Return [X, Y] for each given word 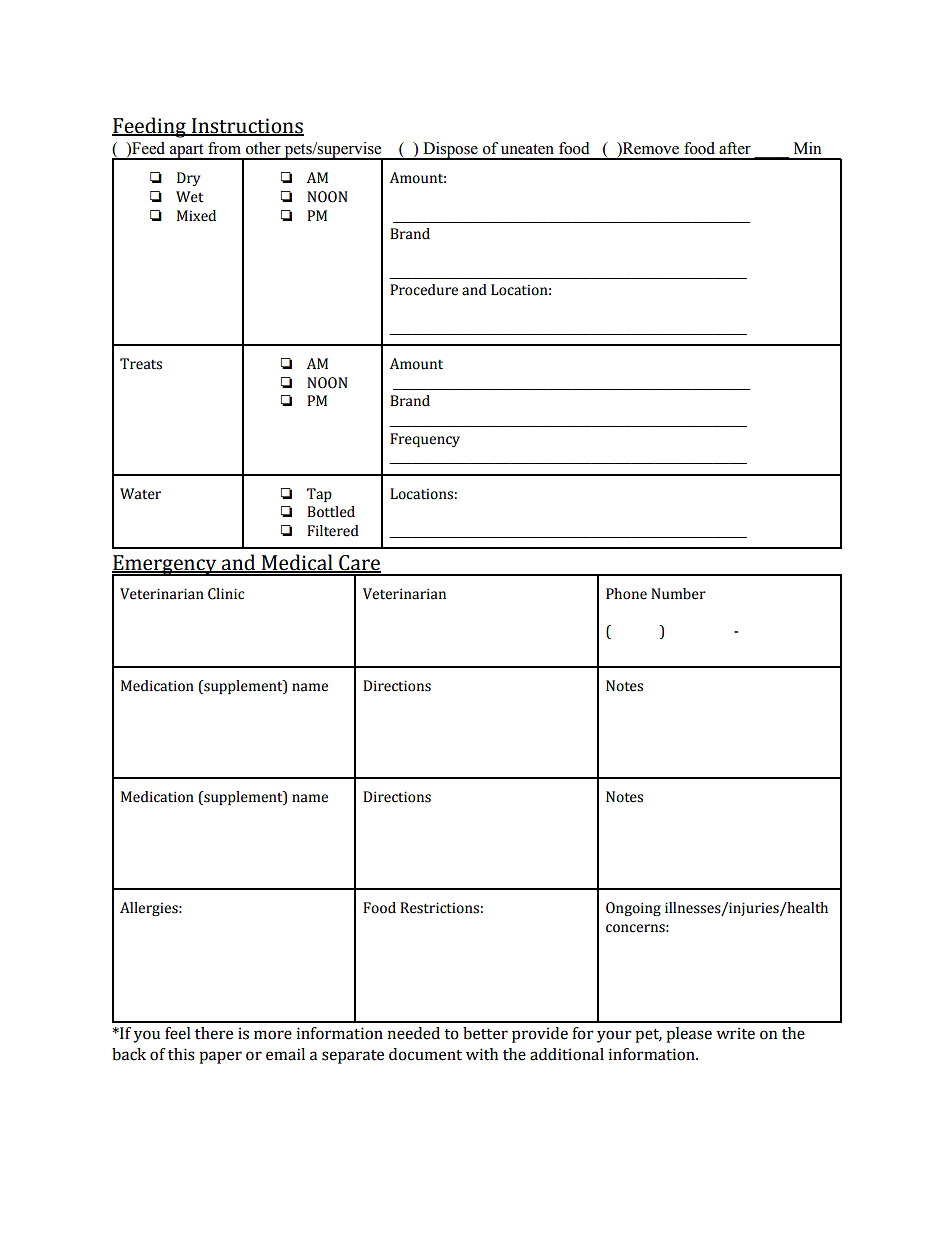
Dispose [450, 151]
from [224, 148]
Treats [141, 364]
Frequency [425, 440]
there [214, 1033]
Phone [626, 594]
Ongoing [633, 909]
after [735, 148]
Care [359, 563]
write [735, 1033]
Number [678, 594]
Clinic [226, 594]
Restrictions [439, 908]
